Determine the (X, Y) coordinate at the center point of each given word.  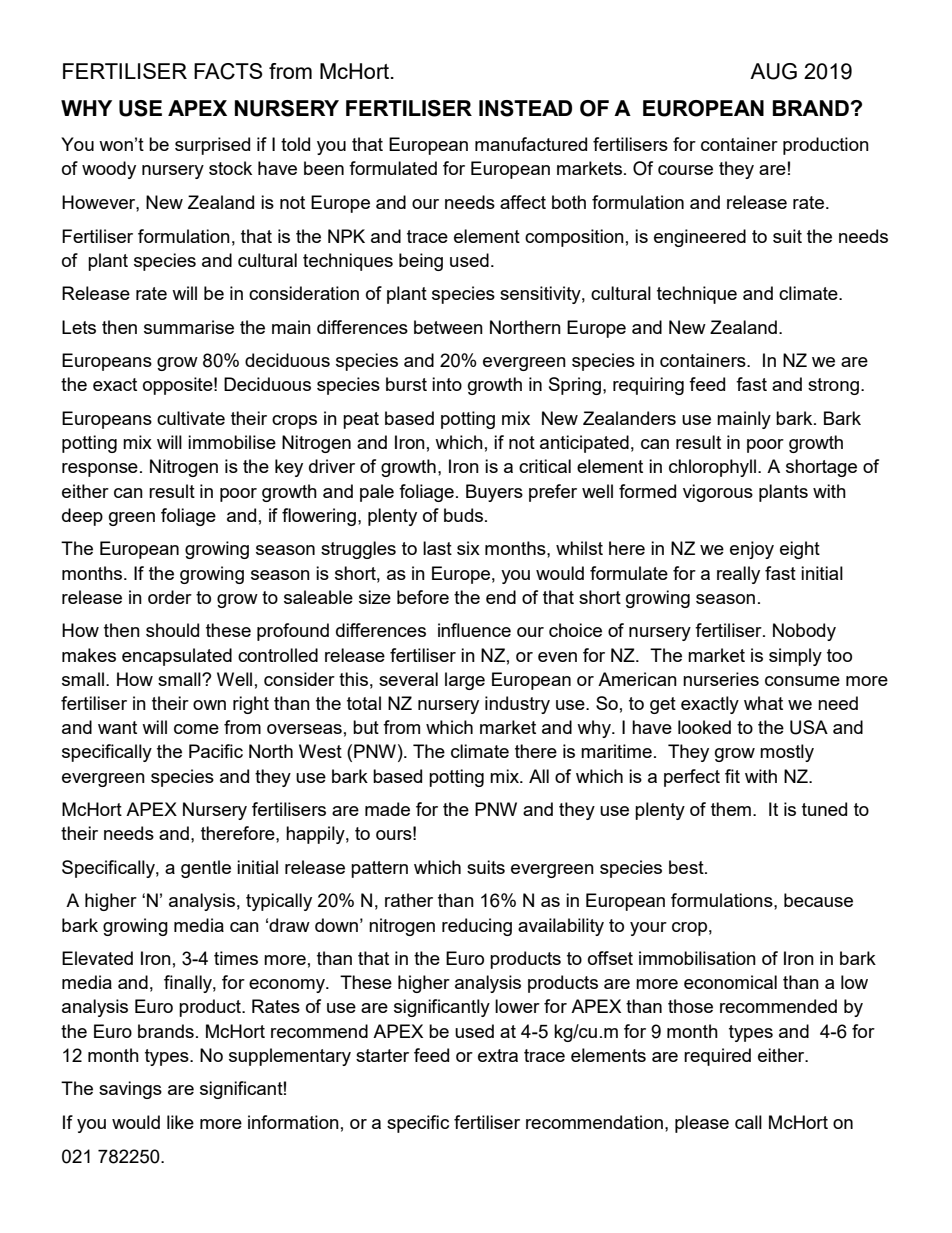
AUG (773, 71)
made (387, 809)
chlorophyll (714, 468)
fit (732, 776)
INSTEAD (525, 108)
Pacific (216, 751)
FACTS (228, 71)
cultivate (191, 418)
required (717, 1057)
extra (498, 1055)
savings (130, 1090)
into (447, 384)
